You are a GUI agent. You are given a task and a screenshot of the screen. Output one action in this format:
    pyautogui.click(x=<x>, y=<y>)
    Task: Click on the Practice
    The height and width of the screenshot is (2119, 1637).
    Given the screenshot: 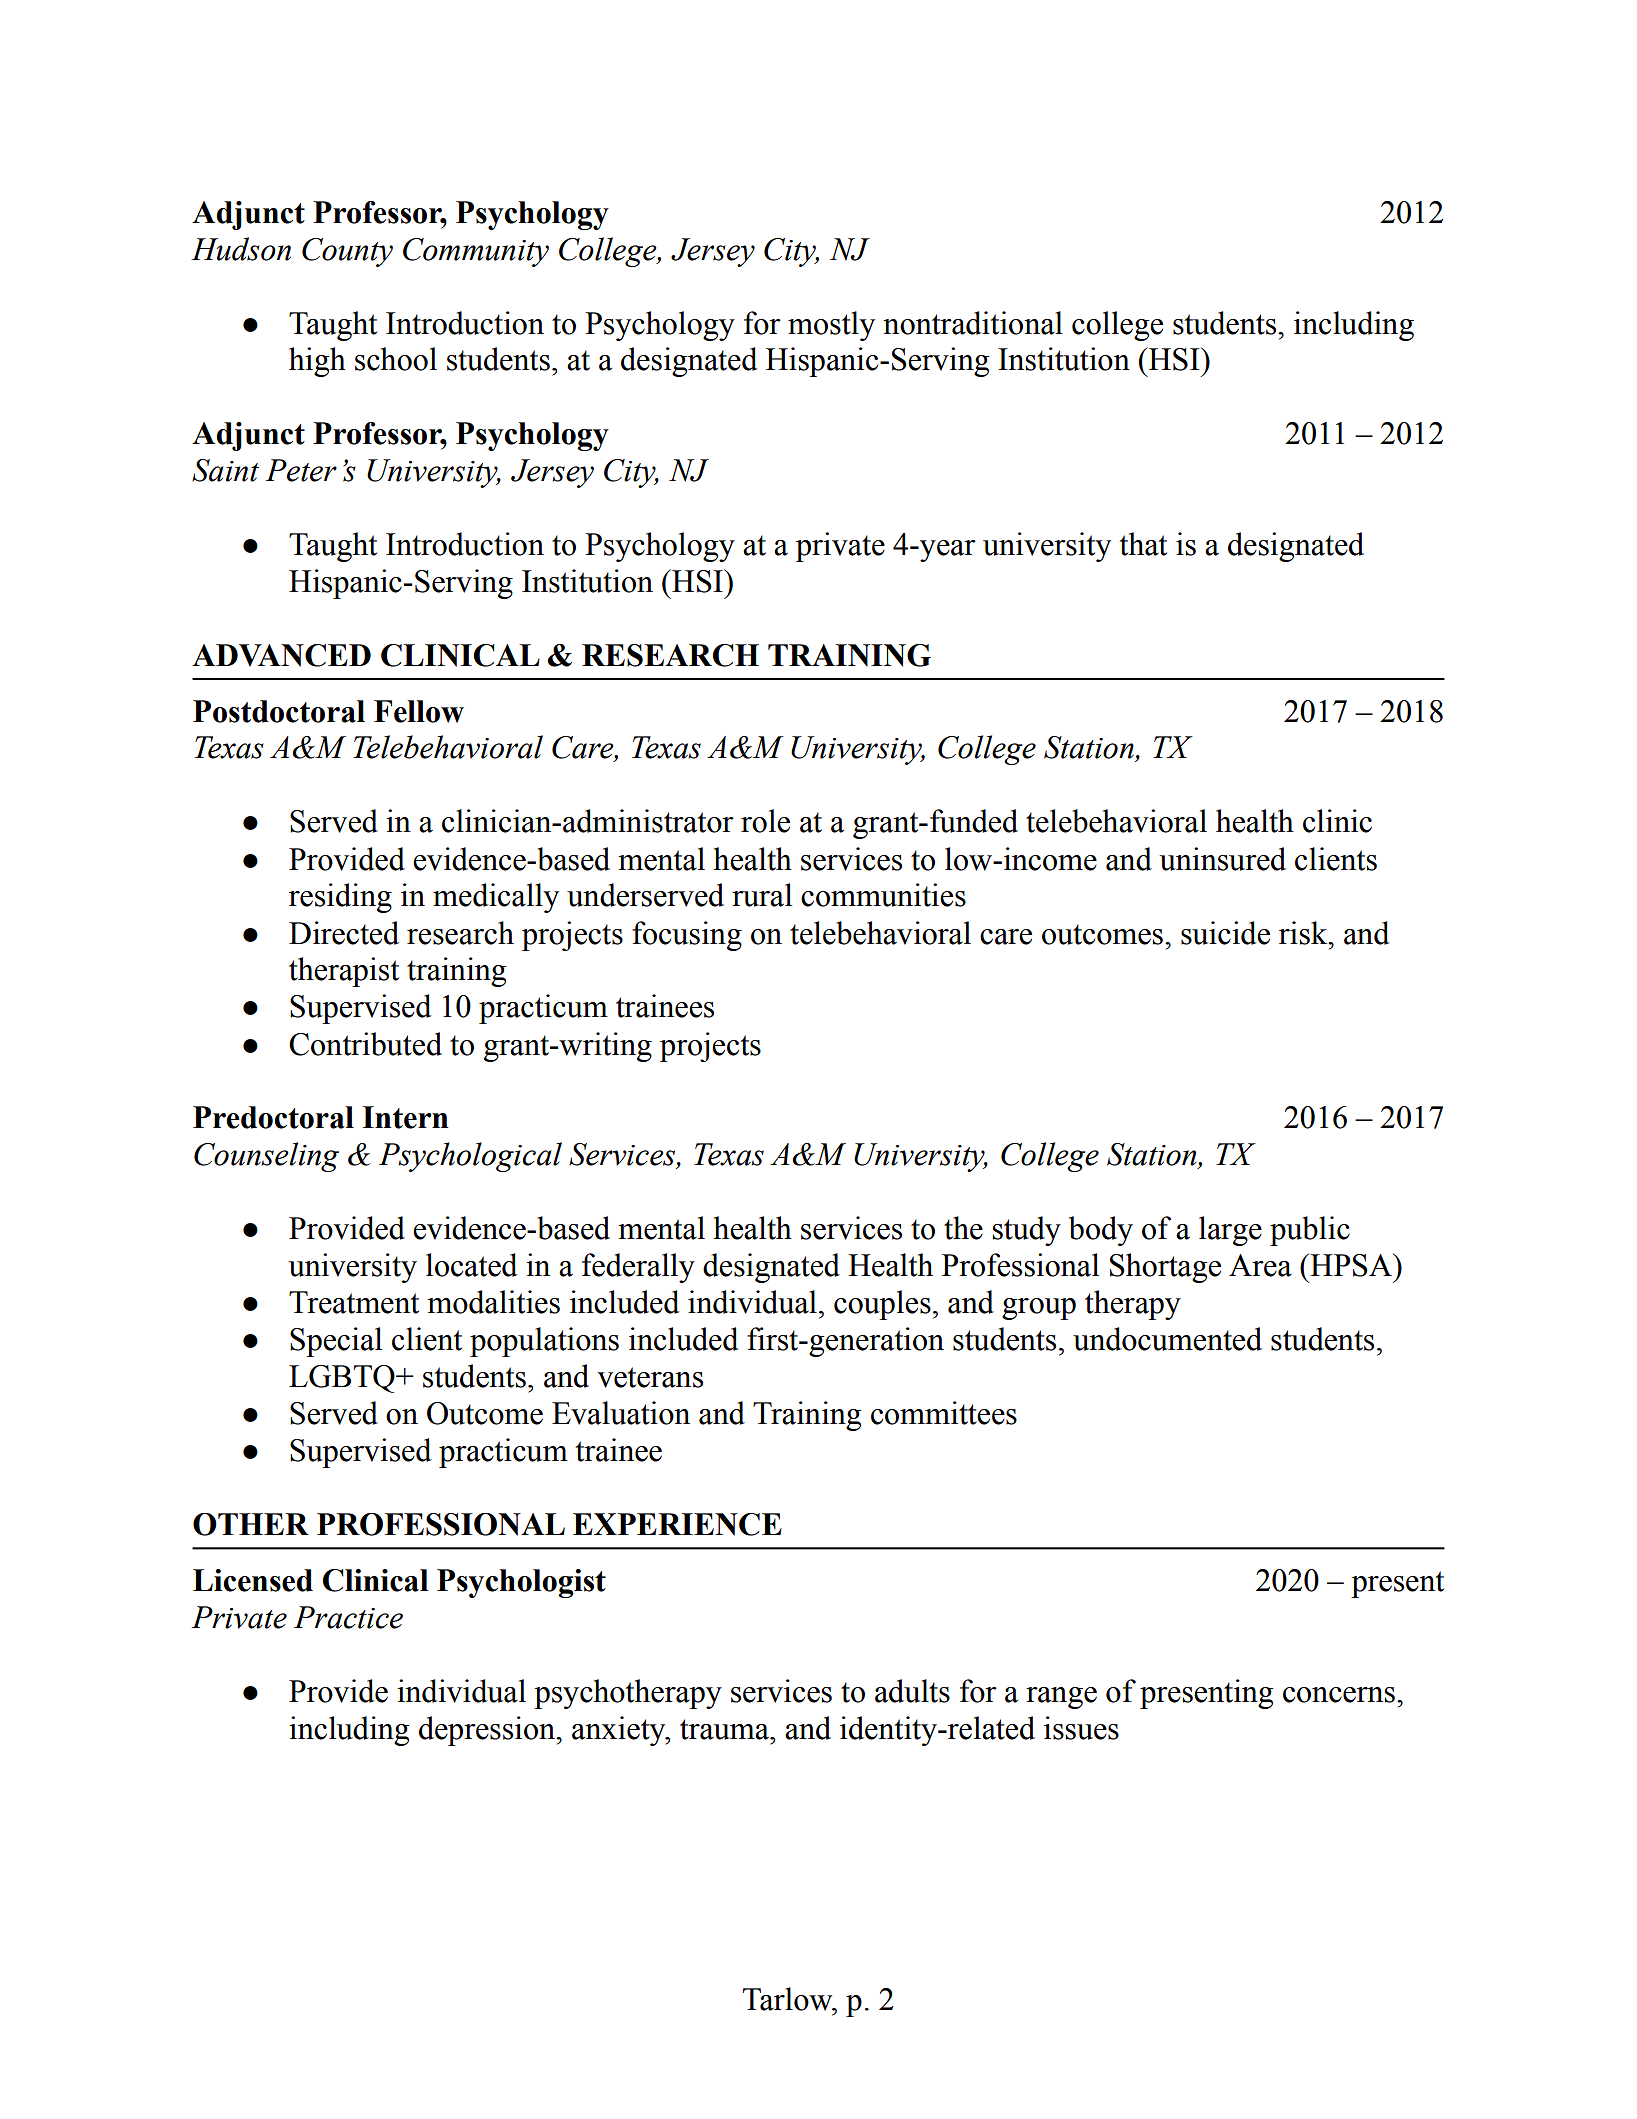 What is the action you would take?
    pyautogui.click(x=348, y=1617)
